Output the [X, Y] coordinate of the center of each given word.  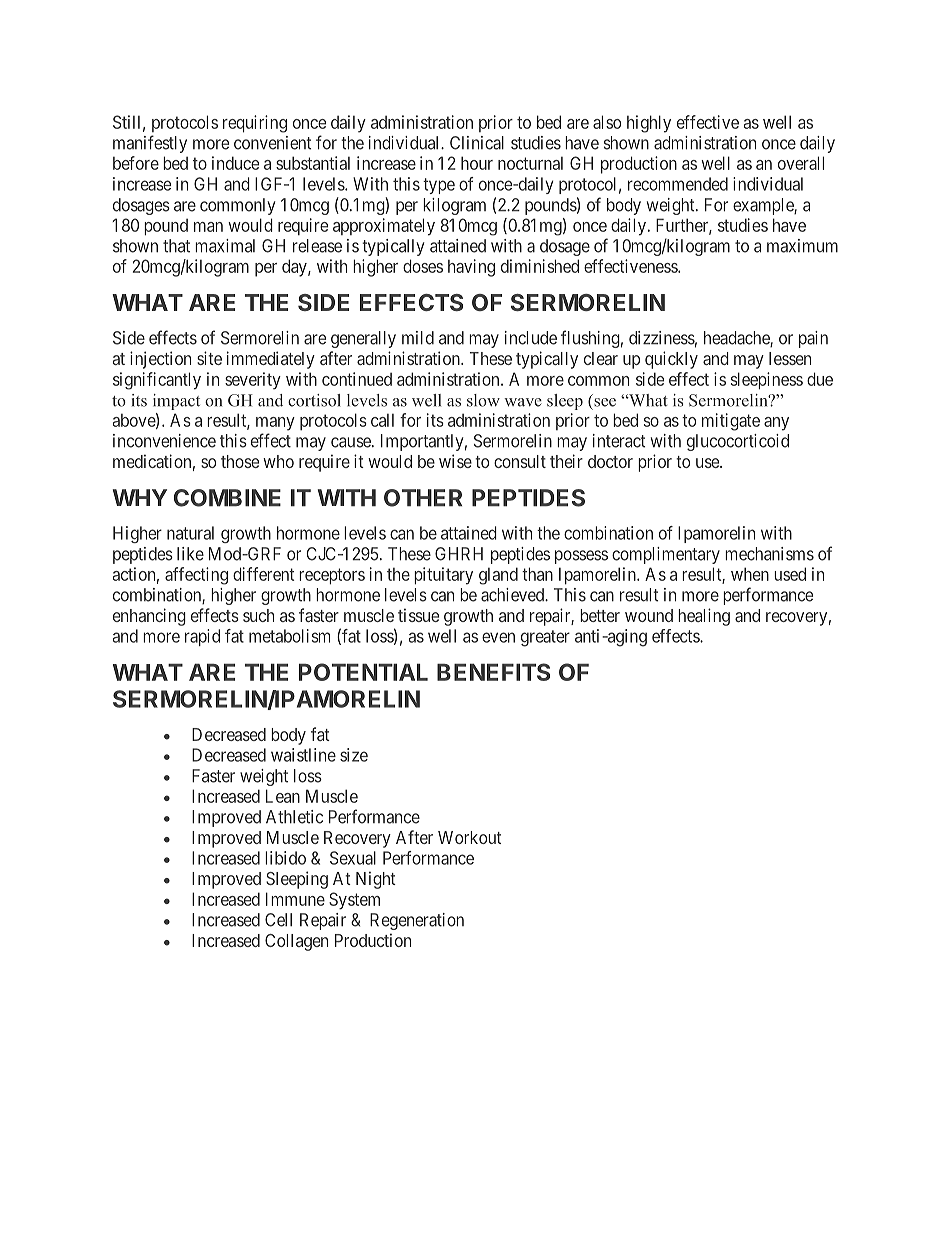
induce [235, 163]
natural [190, 533]
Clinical [477, 143]
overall [801, 163]
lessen [790, 358]
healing [704, 617]
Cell [278, 920]
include [531, 338]
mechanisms [769, 554]
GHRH [459, 554]
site [209, 358]
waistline [303, 755]
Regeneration [417, 921]
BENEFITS [493, 672]
